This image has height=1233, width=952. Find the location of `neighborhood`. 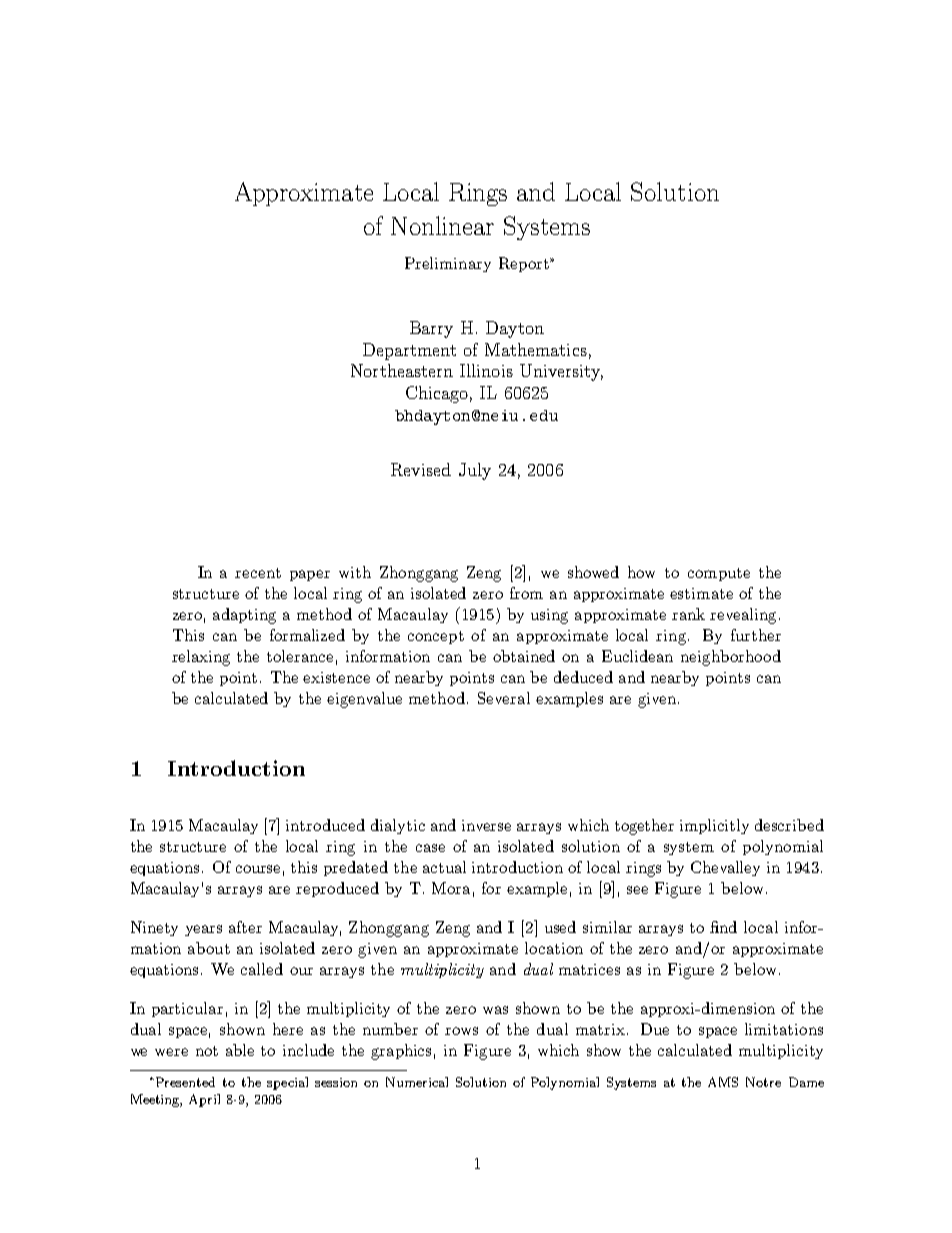

neighborhood is located at coordinates (731, 658).
